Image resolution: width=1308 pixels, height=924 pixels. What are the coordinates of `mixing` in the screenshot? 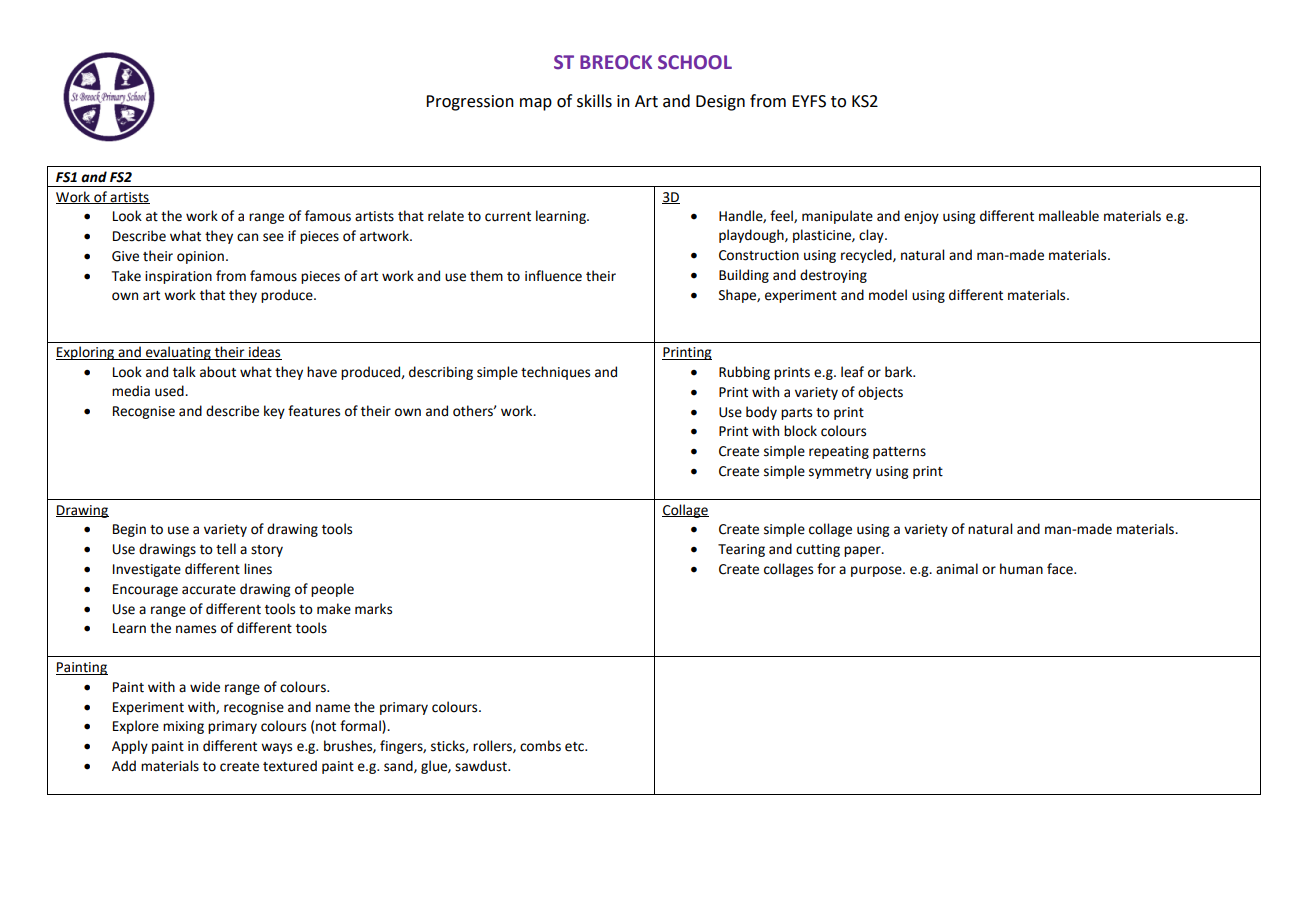 It's located at (183, 727).
